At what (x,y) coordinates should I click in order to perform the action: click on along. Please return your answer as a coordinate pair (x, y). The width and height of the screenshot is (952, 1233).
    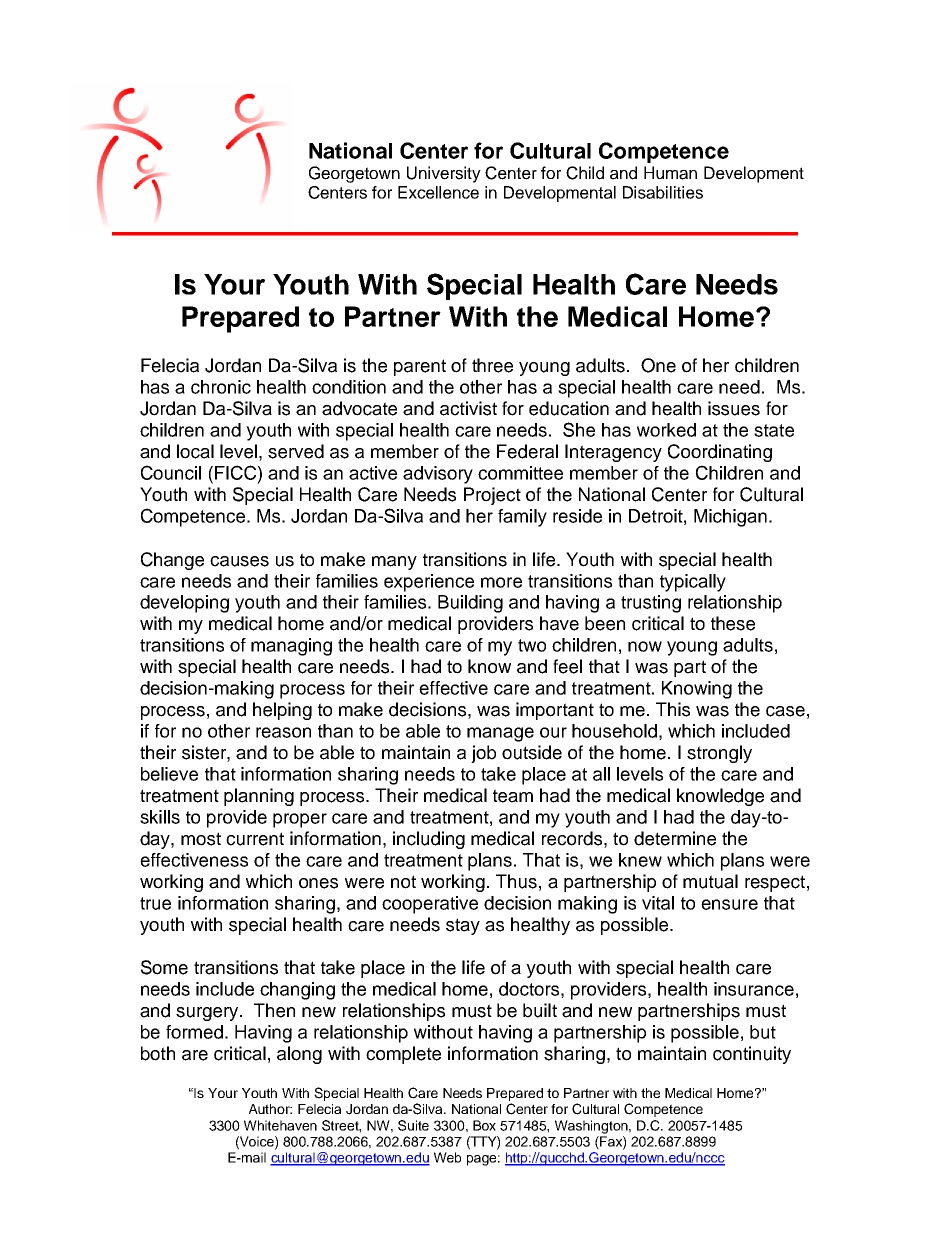
    Looking at the image, I should click on (299, 1055).
